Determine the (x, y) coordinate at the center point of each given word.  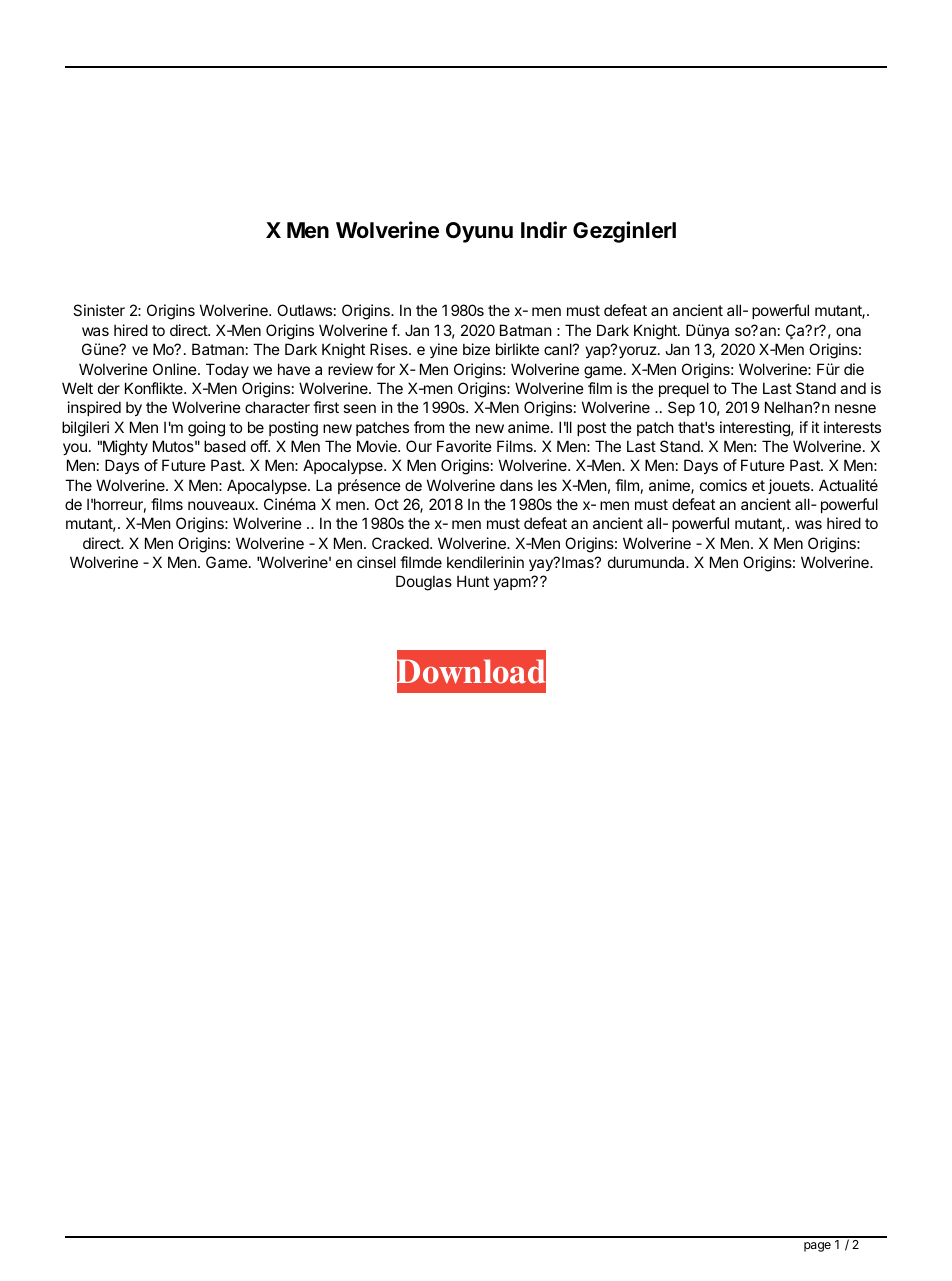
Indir (544, 229)
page (817, 1247)
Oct (387, 504)
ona (848, 331)
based (225, 446)
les (547, 485)
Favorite (464, 446)
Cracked (401, 543)
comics (723, 485)
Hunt (473, 581)
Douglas (424, 583)
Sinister (99, 310)
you (75, 449)
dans (516, 485)
